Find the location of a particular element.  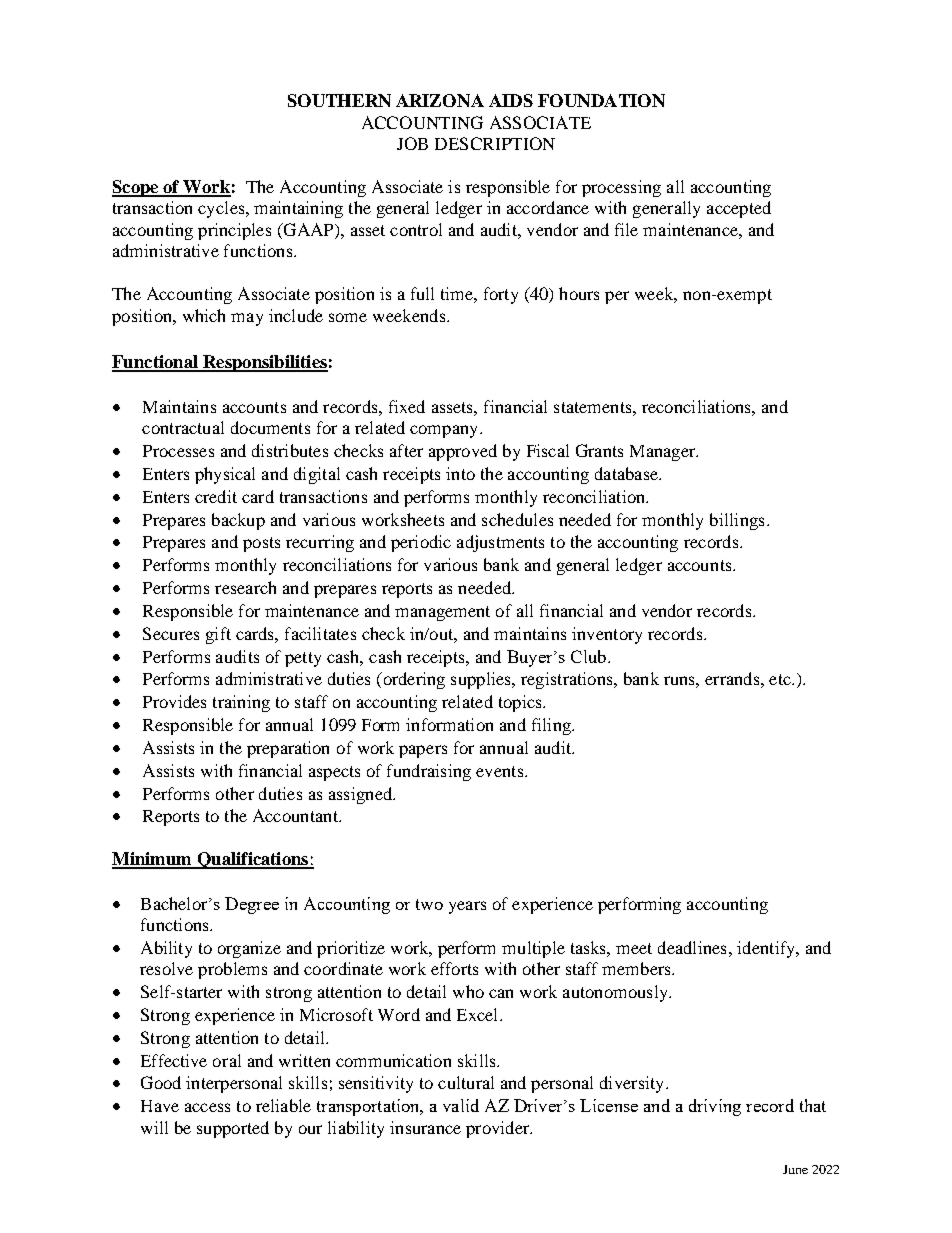

supported is located at coordinates (233, 1129).
